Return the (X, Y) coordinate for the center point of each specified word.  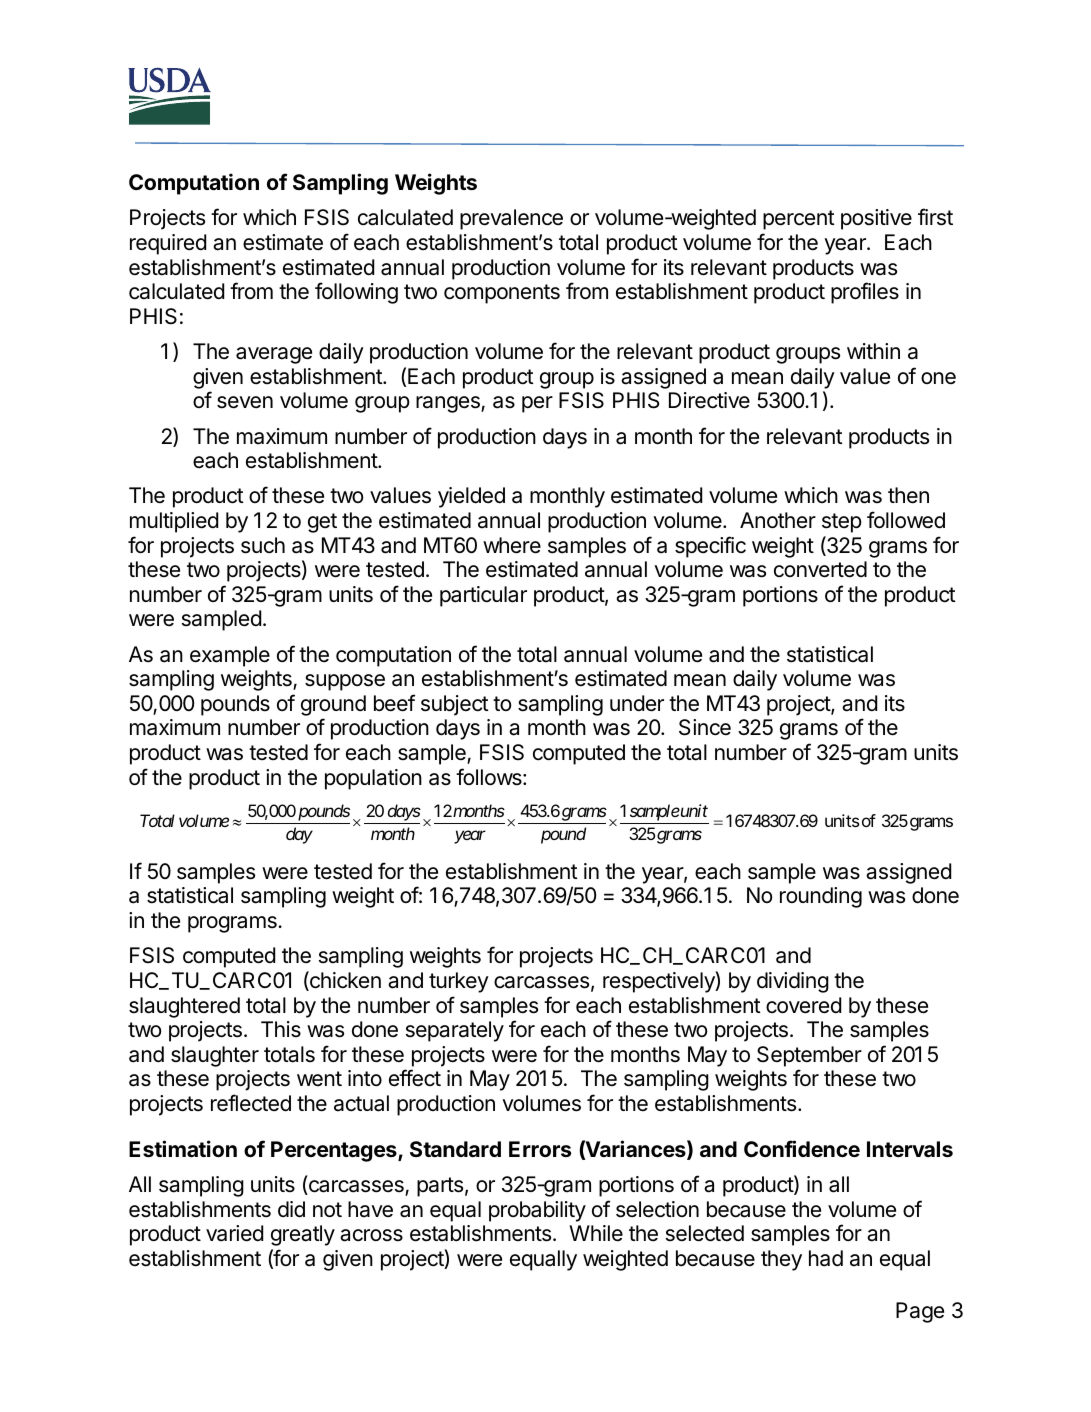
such (263, 545)
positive (876, 219)
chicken (344, 981)
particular (483, 596)
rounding (821, 897)
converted (820, 569)
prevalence (511, 219)
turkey (459, 982)
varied (234, 1233)
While (596, 1233)
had (826, 1258)
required (168, 244)
